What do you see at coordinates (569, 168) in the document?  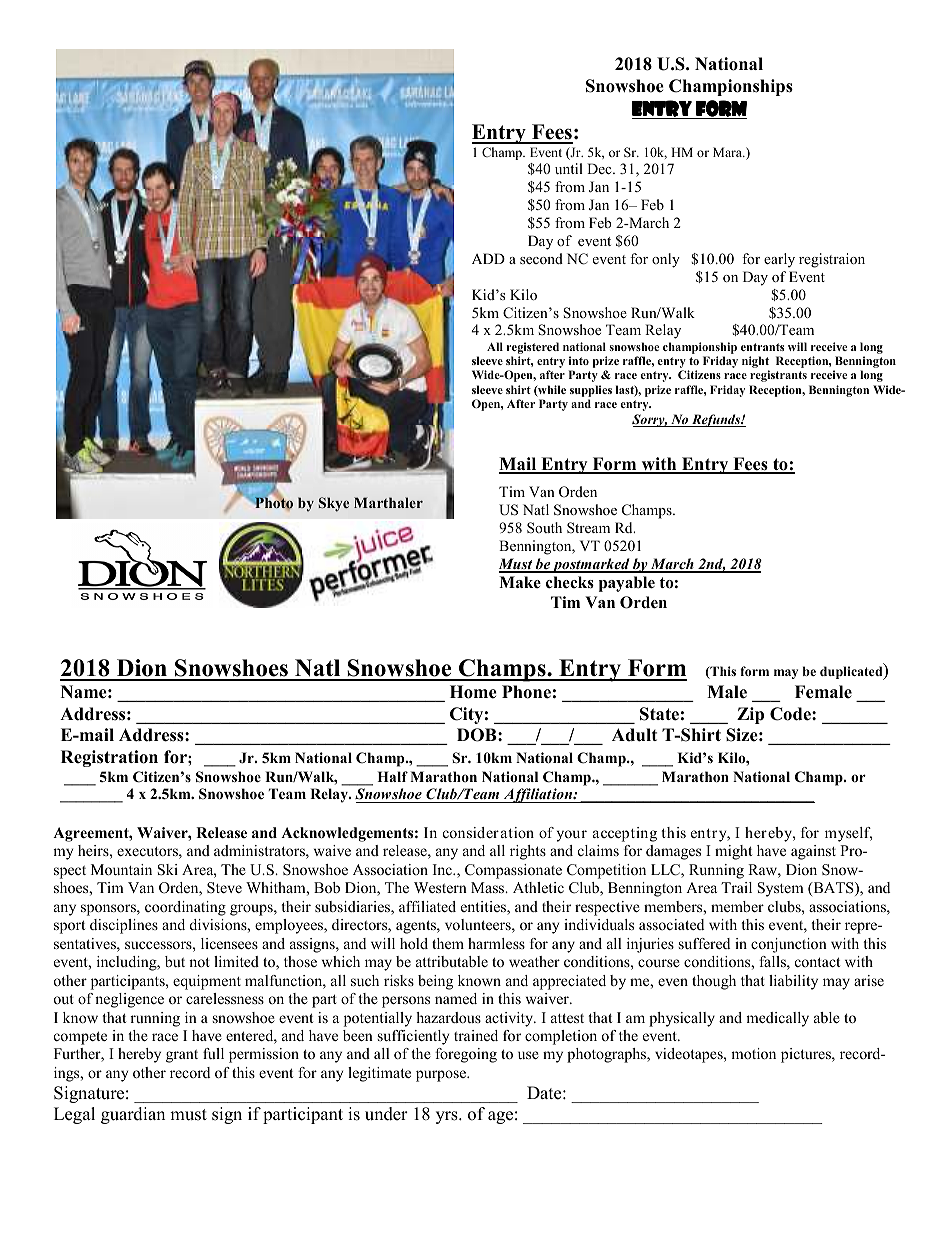 I see `until` at bounding box center [569, 168].
